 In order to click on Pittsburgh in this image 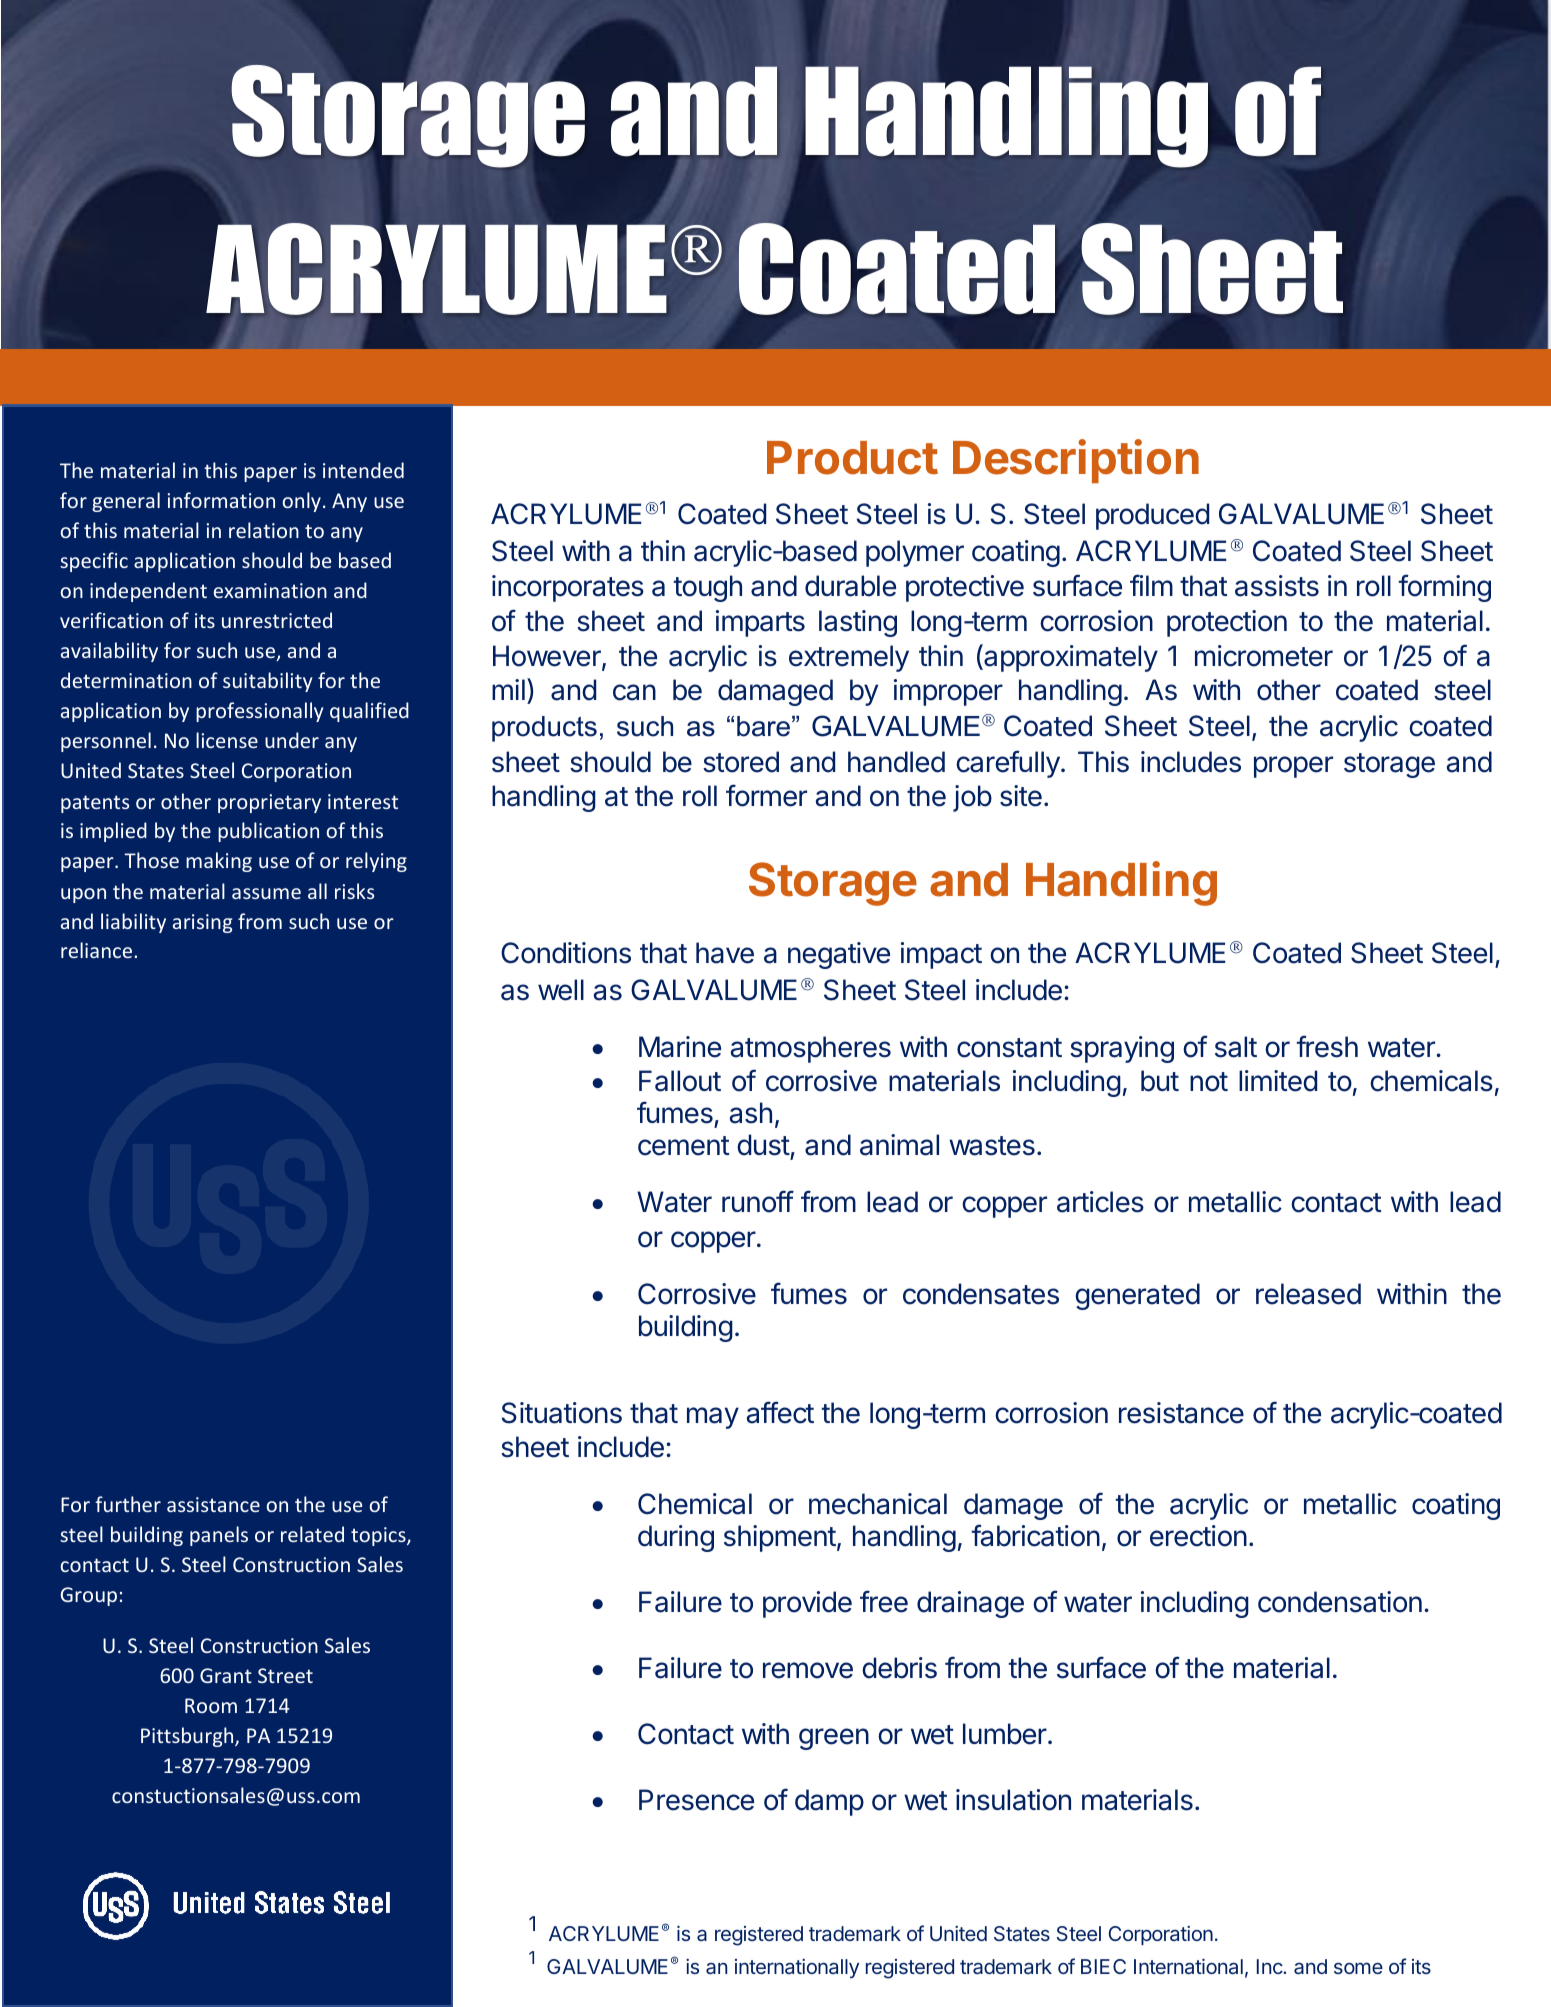, I will do `click(188, 1737)`.
